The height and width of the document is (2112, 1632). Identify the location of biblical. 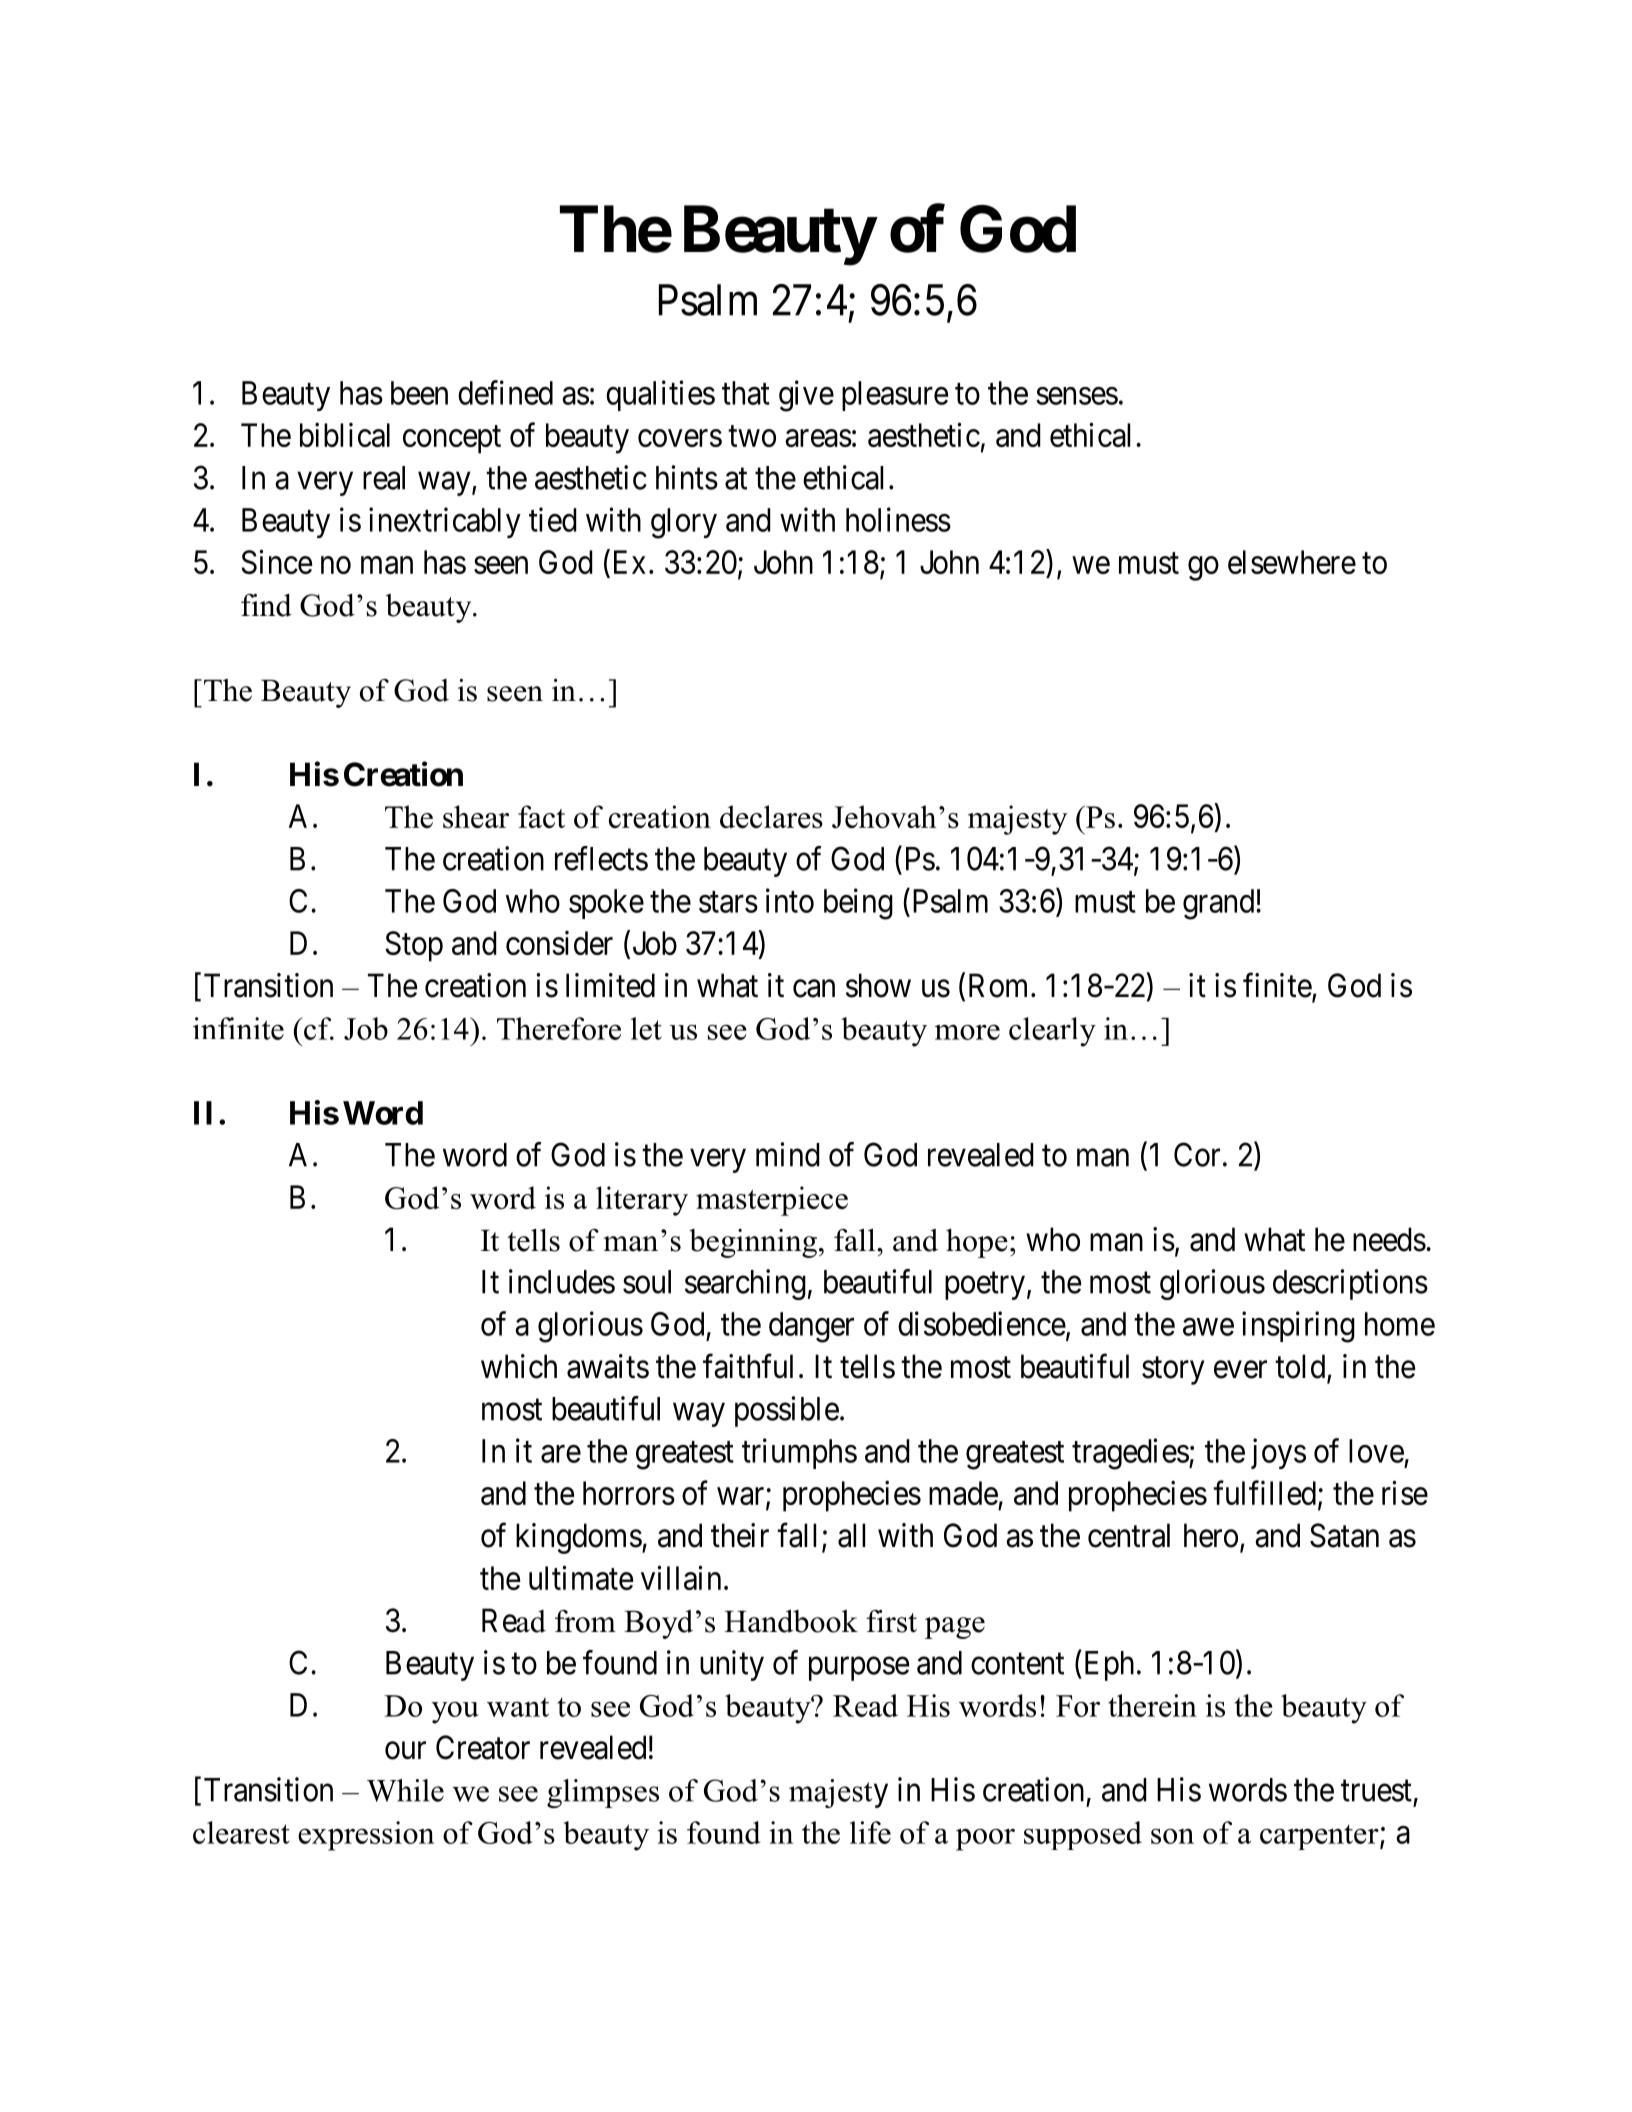
(345, 434).
